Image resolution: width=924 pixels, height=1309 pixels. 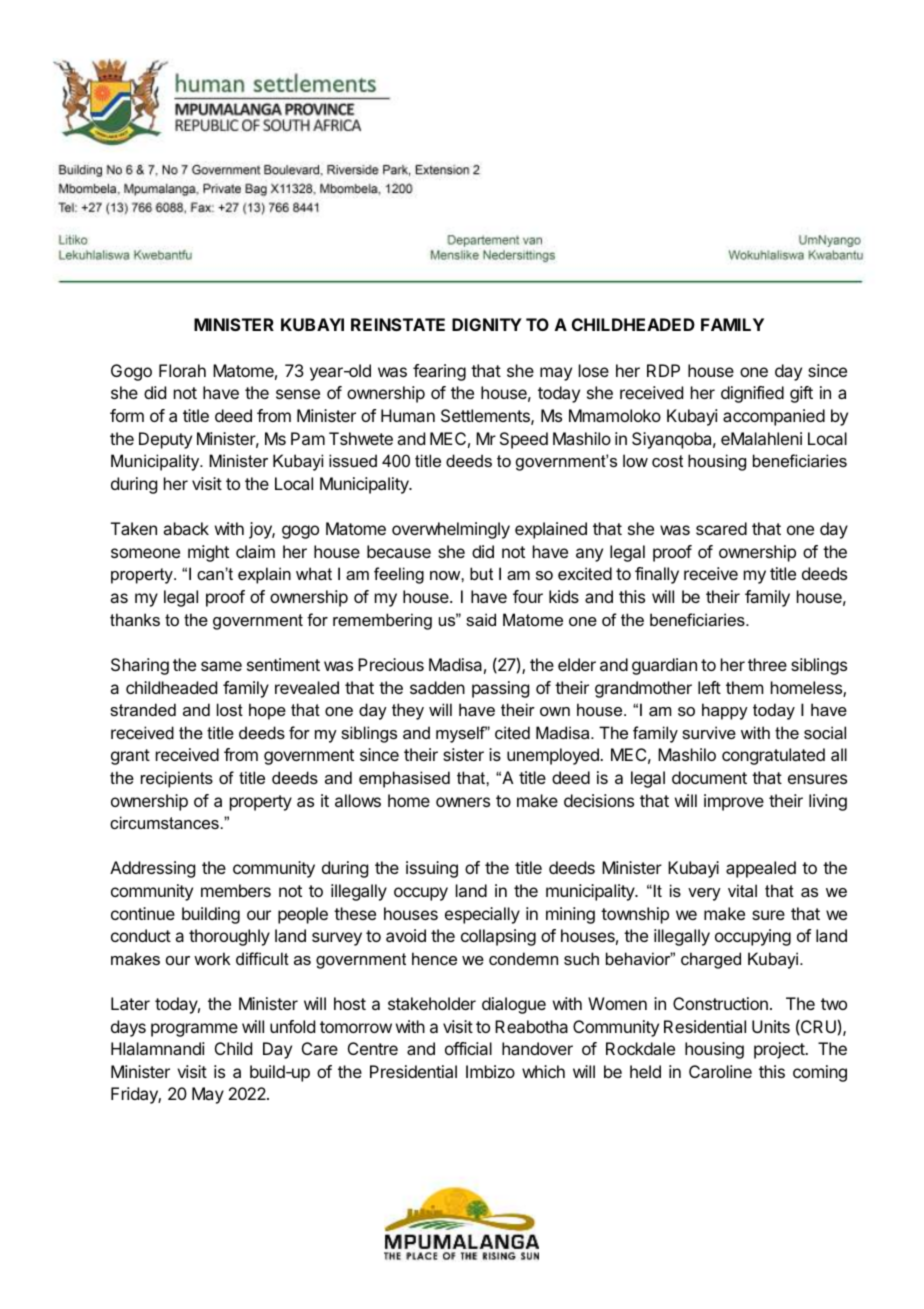 What do you see at coordinates (468, 1048) in the image?
I see `official` at bounding box center [468, 1048].
